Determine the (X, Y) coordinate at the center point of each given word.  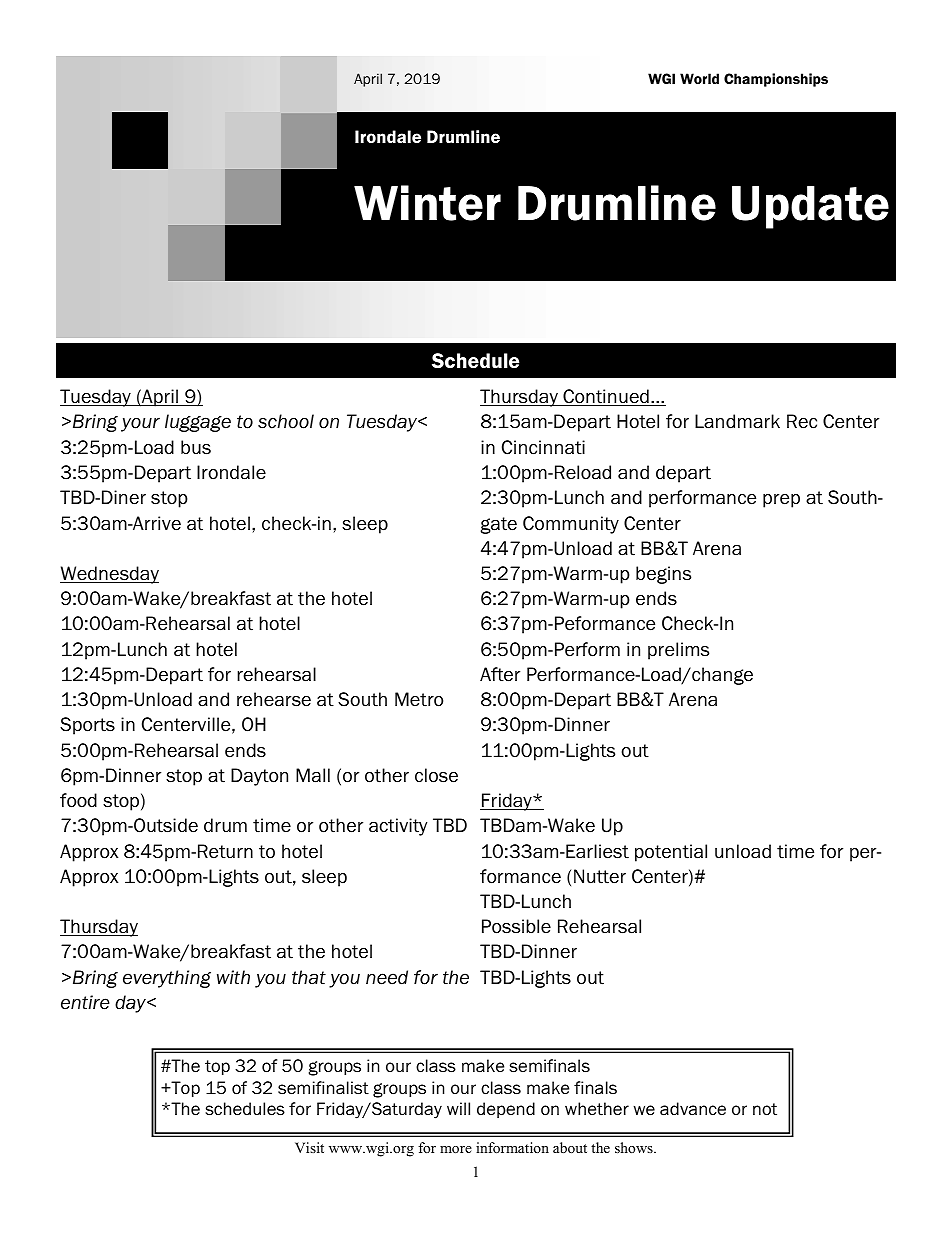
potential (671, 853)
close (436, 775)
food (78, 800)
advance (693, 1109)
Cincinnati (543, 447)
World (699, 78)
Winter (427, 203)
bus (196, 447)
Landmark (737, 421)
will (458, 1108)
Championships (776, 80)
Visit (309, 1147)
